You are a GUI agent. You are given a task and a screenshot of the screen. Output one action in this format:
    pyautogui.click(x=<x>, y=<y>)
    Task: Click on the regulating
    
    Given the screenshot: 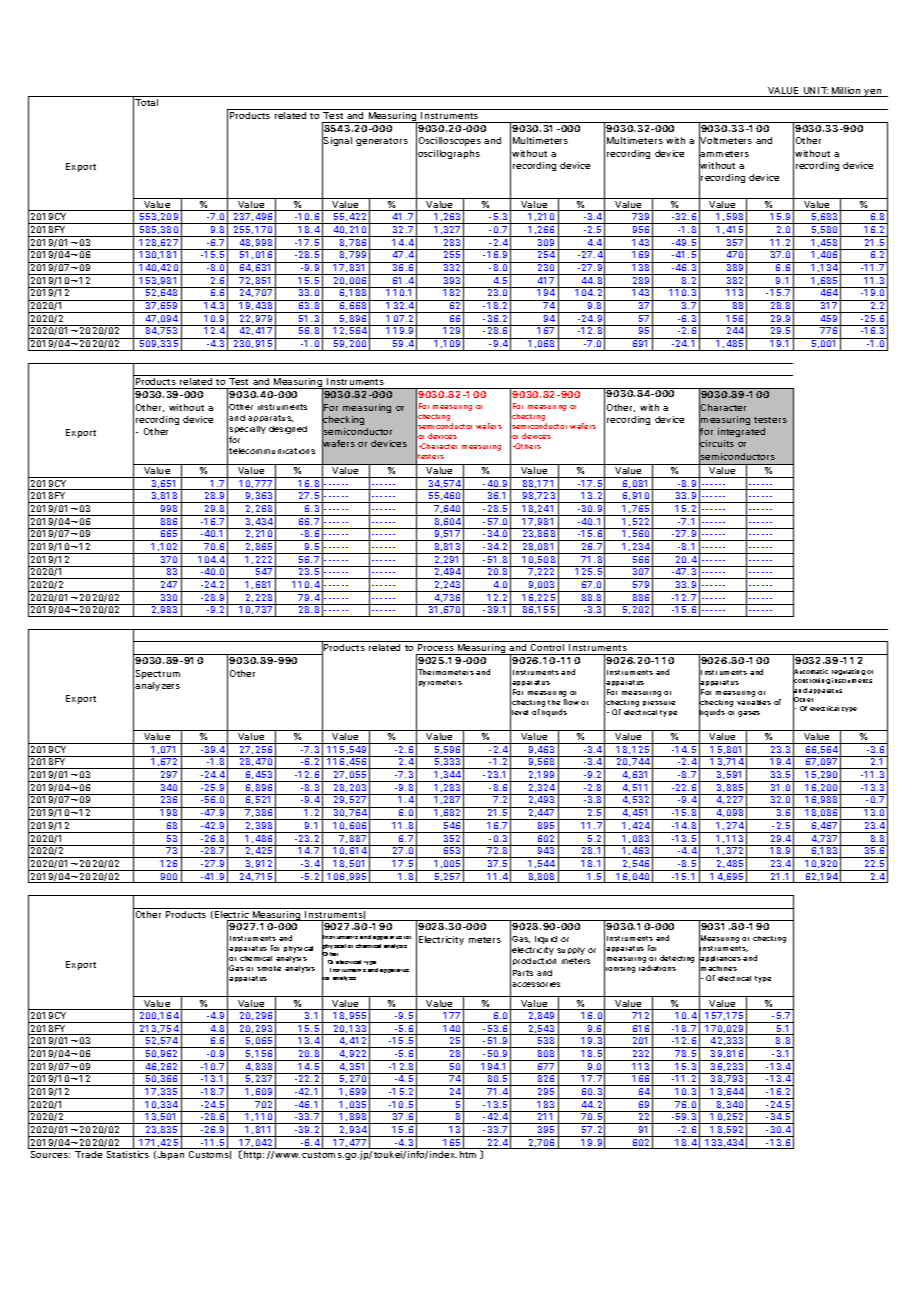 What is the action you would take?
    pyautogui.click(x=848, y=674)
